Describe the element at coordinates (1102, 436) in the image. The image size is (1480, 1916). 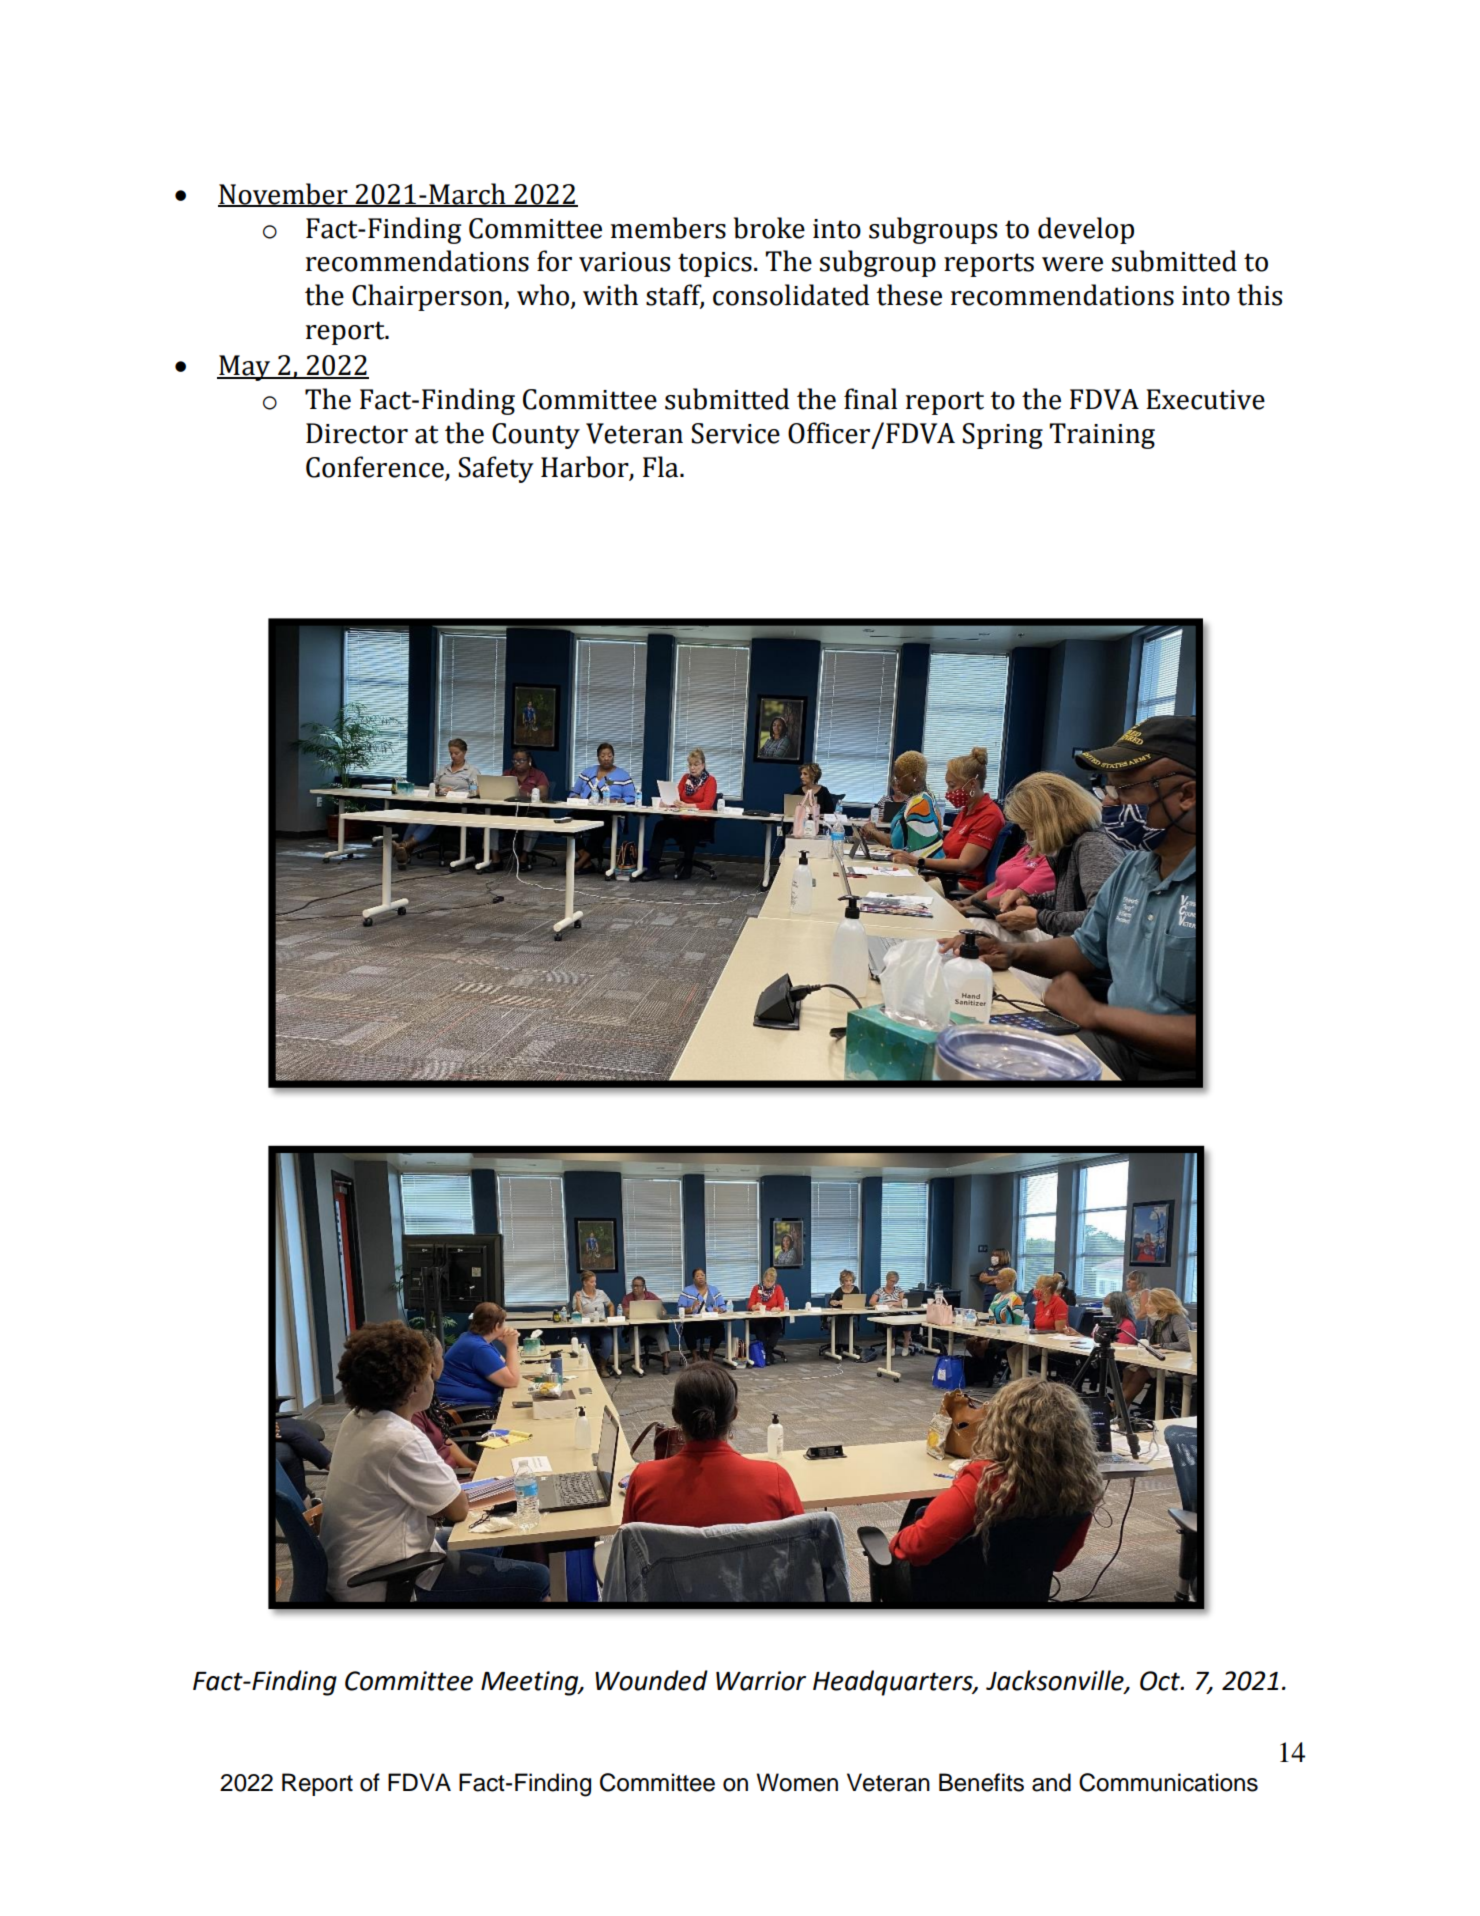
I see `Training` at that location.
